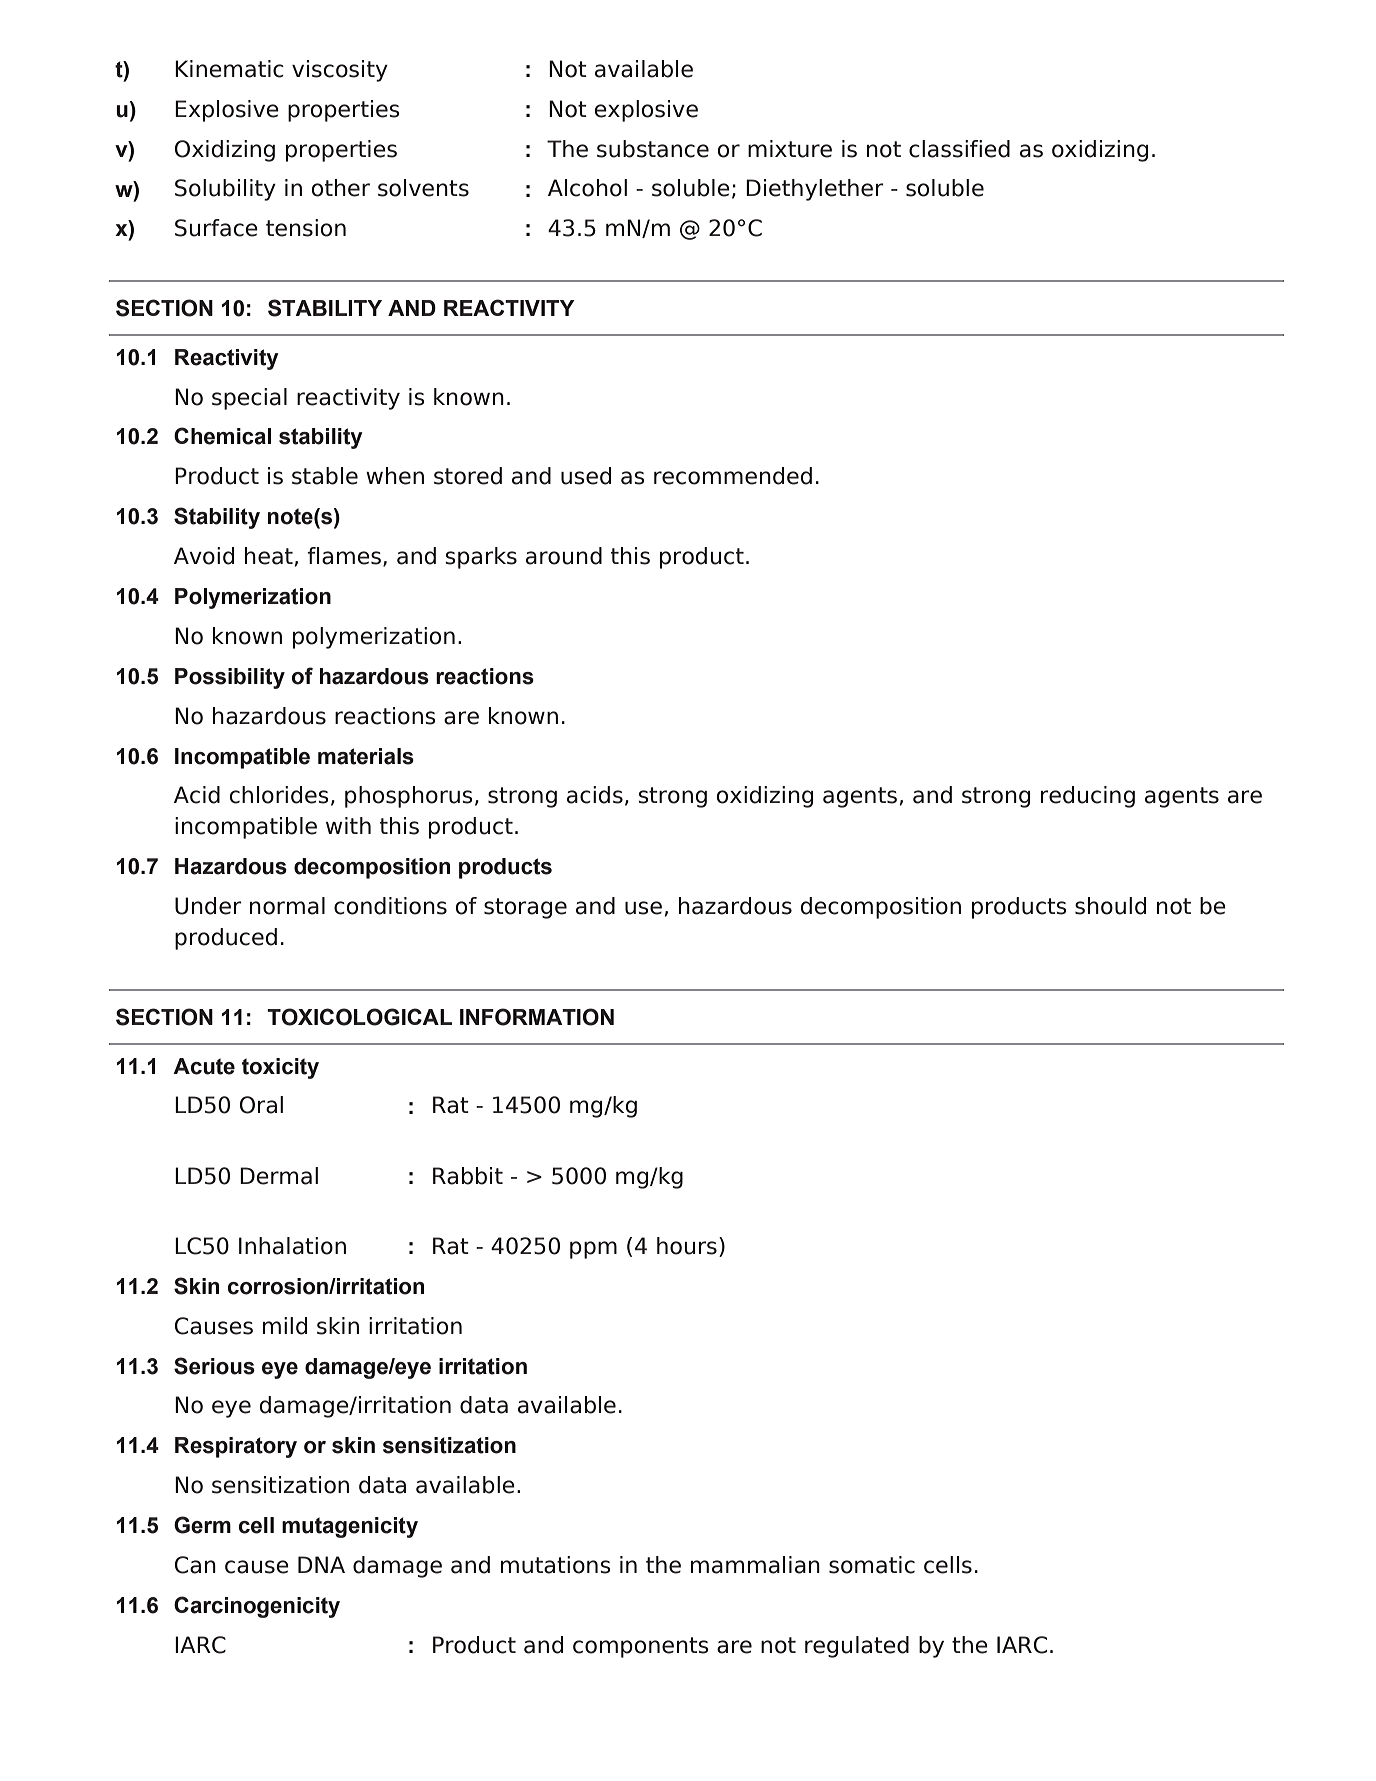 Image resolution: width=1376 pixels, height=1781 pixels. Describe the element at coordinates (564, 556) in the page. I see `around` at that location.
